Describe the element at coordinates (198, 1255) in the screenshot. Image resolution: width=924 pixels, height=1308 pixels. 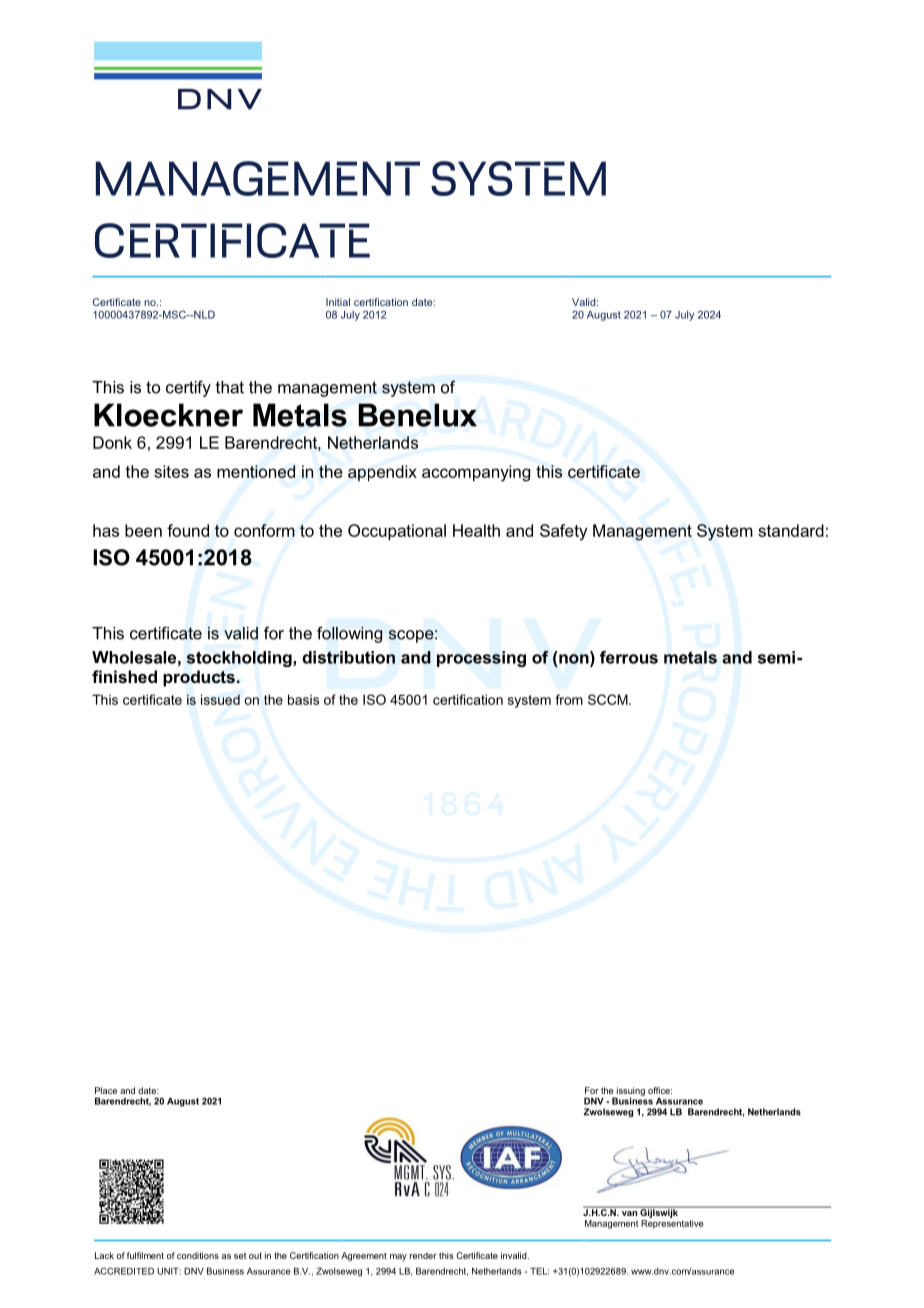
I see `conditions` at that location.
